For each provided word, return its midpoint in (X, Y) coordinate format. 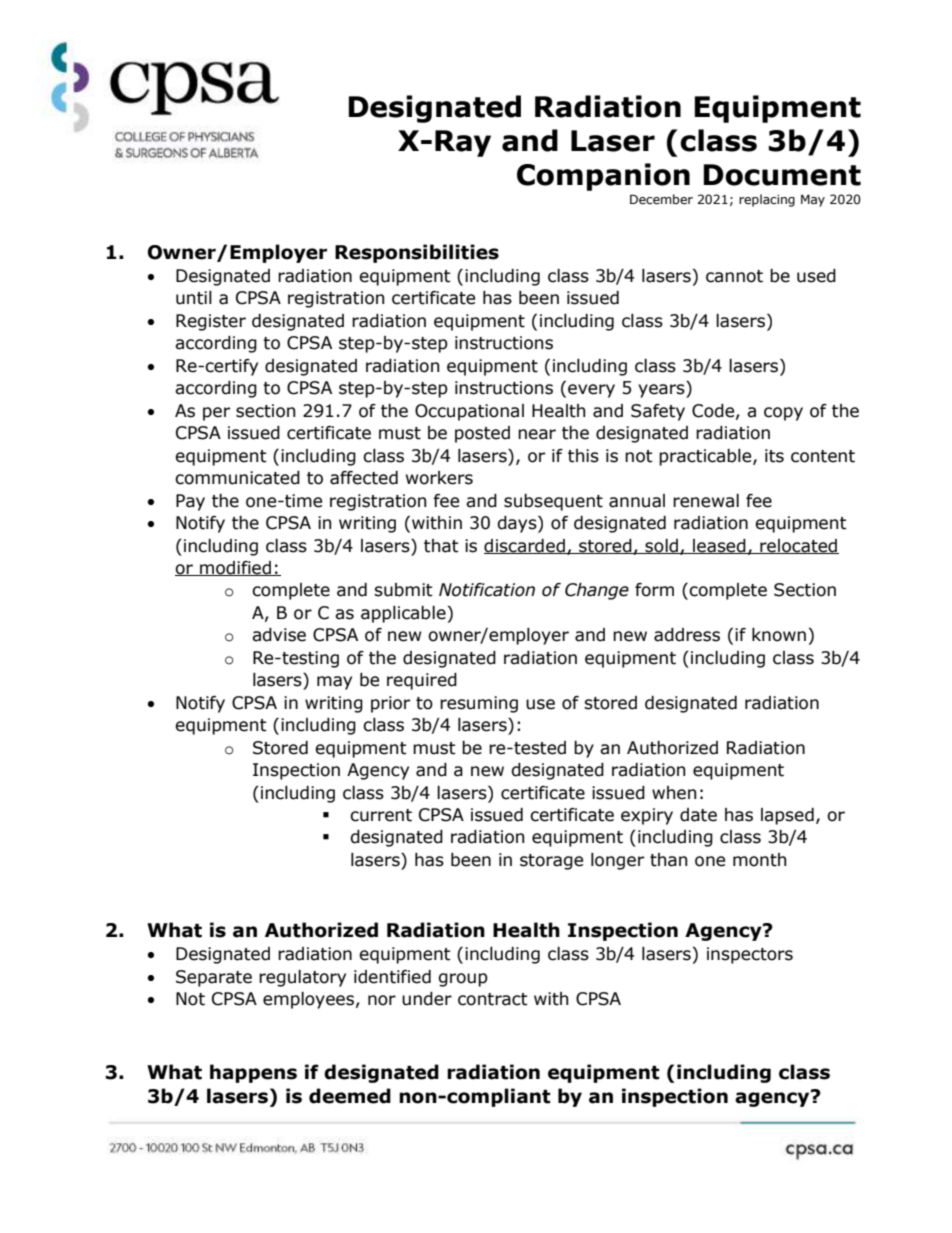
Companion (603, 177)
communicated (237, 478)
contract (493, 999)
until (194, 298)
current (381, 815)
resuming (479, 704)
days (518, 524)
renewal (706, 501)
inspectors (750, 955)
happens (253, 1073)
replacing (767, 200)
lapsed (787, 816)
